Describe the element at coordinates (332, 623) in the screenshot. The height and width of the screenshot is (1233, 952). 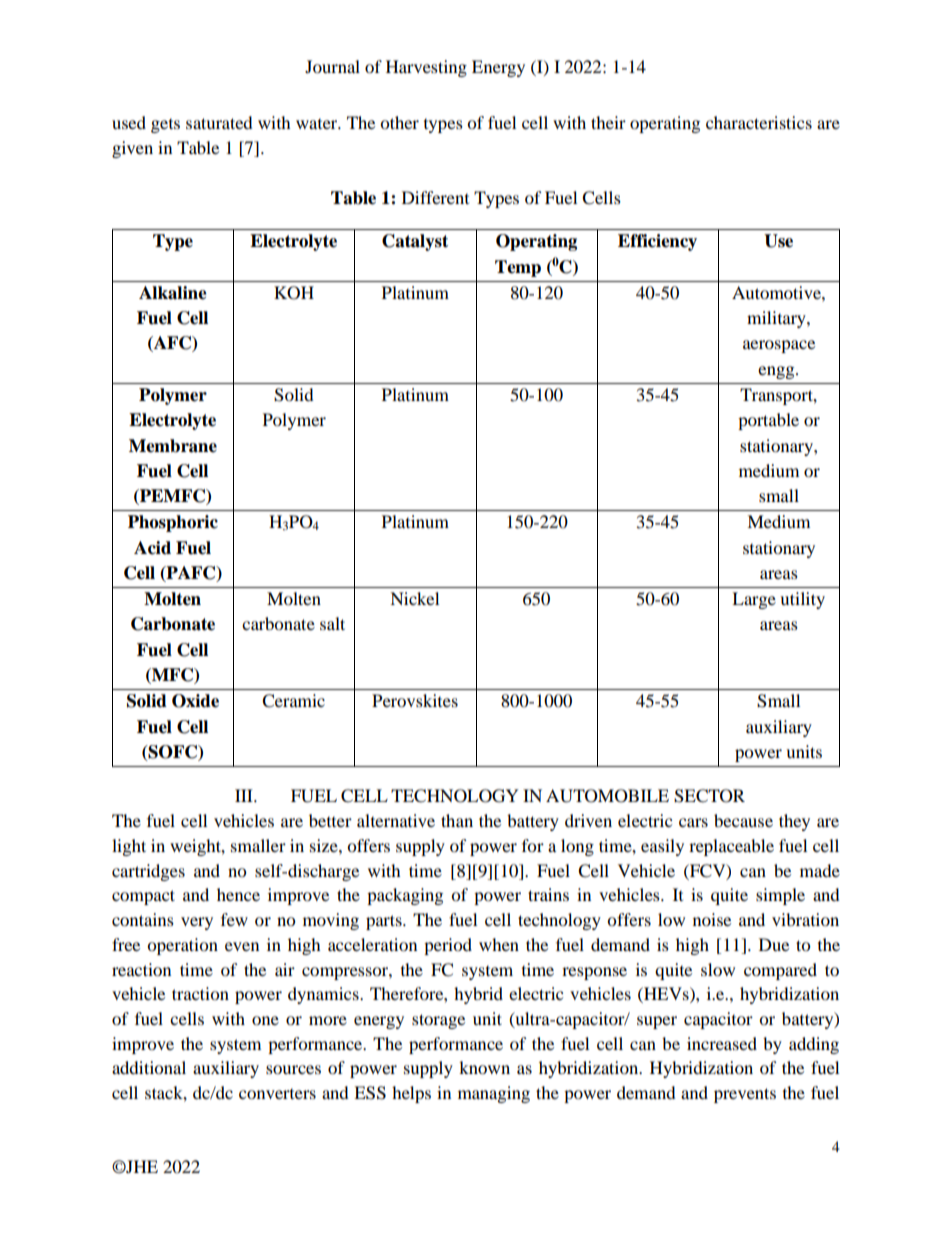
I see `salt` at that location.
